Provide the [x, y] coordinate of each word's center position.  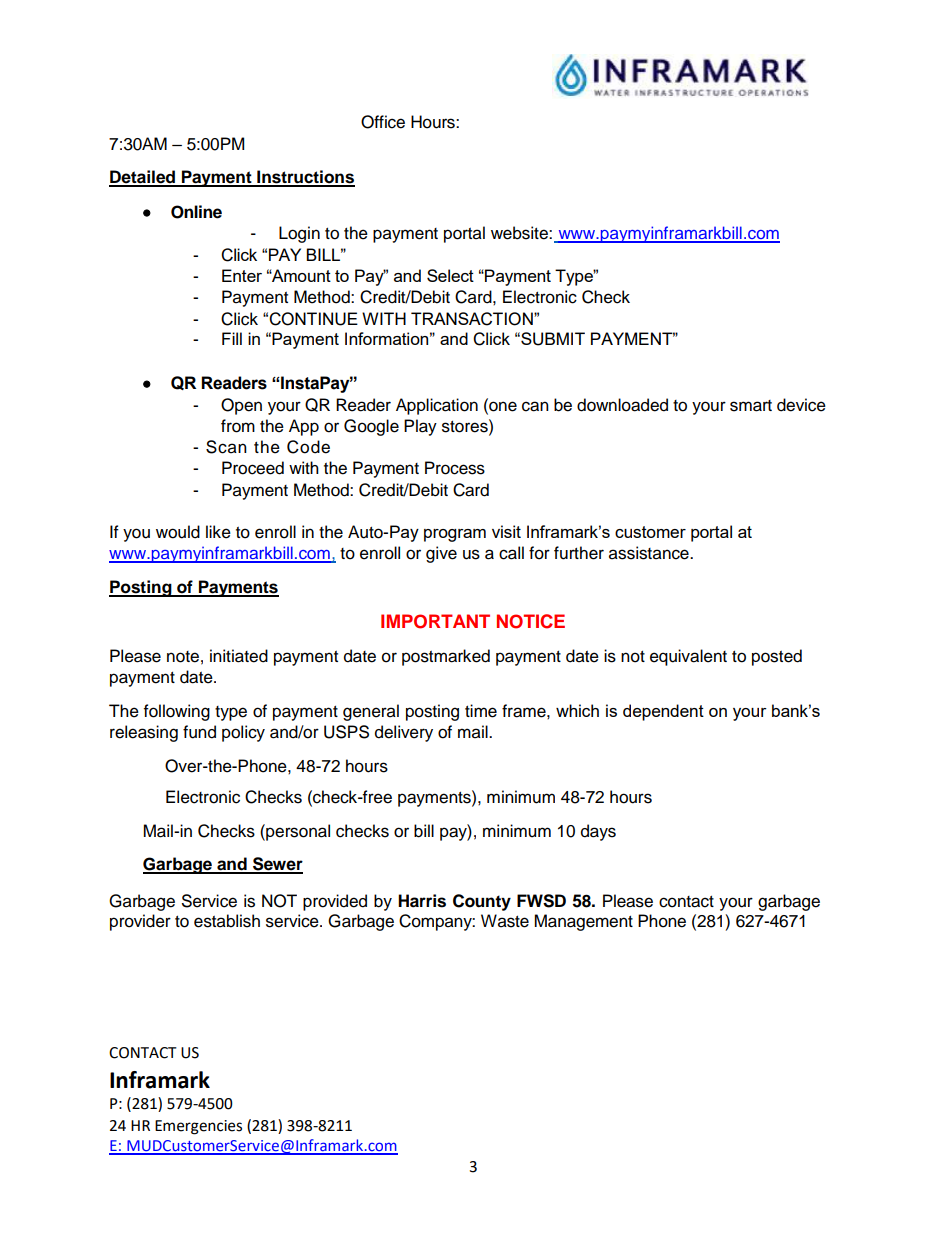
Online [196, 212]
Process [455, 468]
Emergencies [198, 1127]
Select [450, 275]
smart [751, 406]
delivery [404, 733]
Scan [226, 447]
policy [243, 733]
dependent [663, 712]
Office [383, 122]
